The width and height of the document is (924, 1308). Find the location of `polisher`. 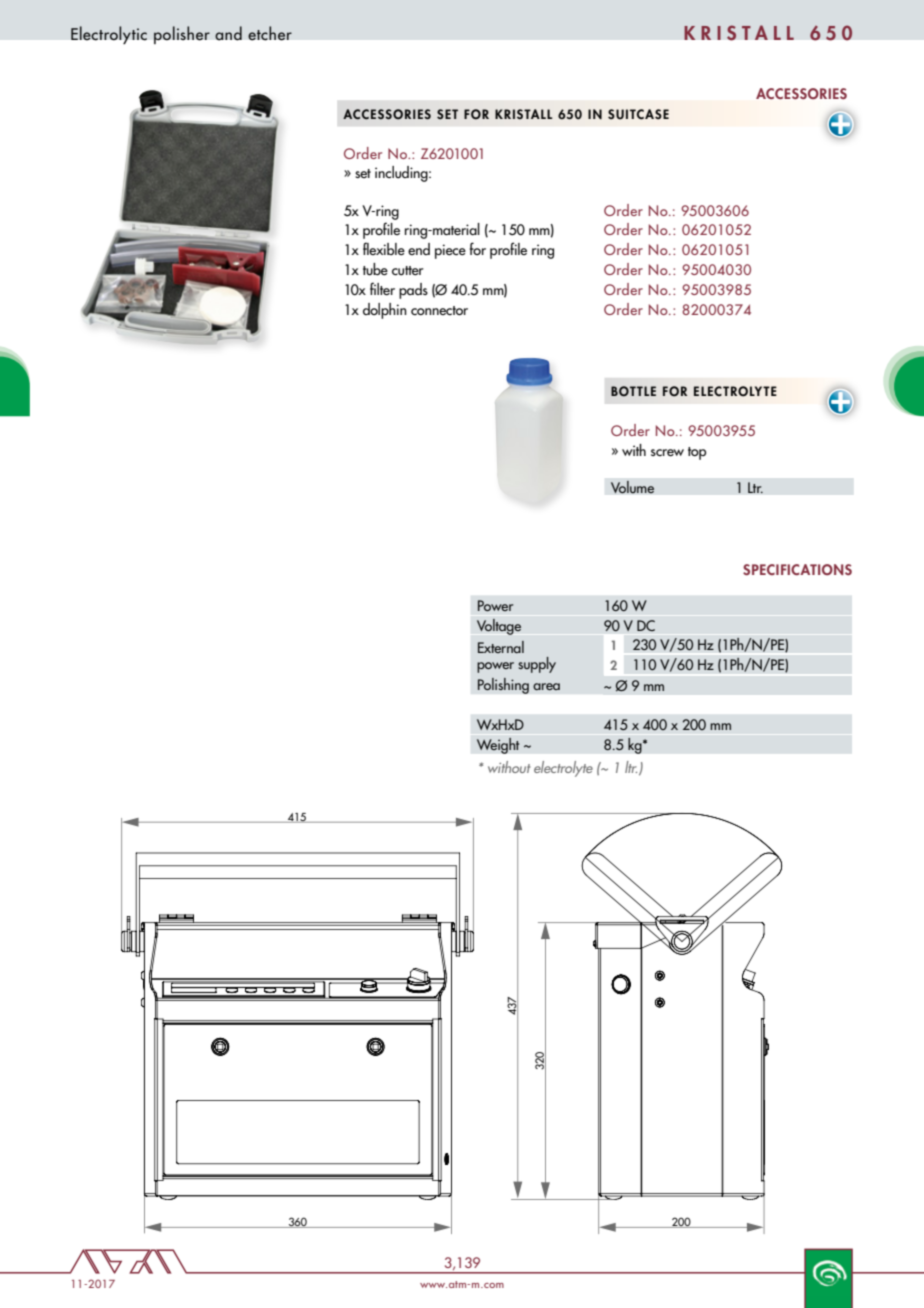

polisher is located at coordinates (182, 35).
